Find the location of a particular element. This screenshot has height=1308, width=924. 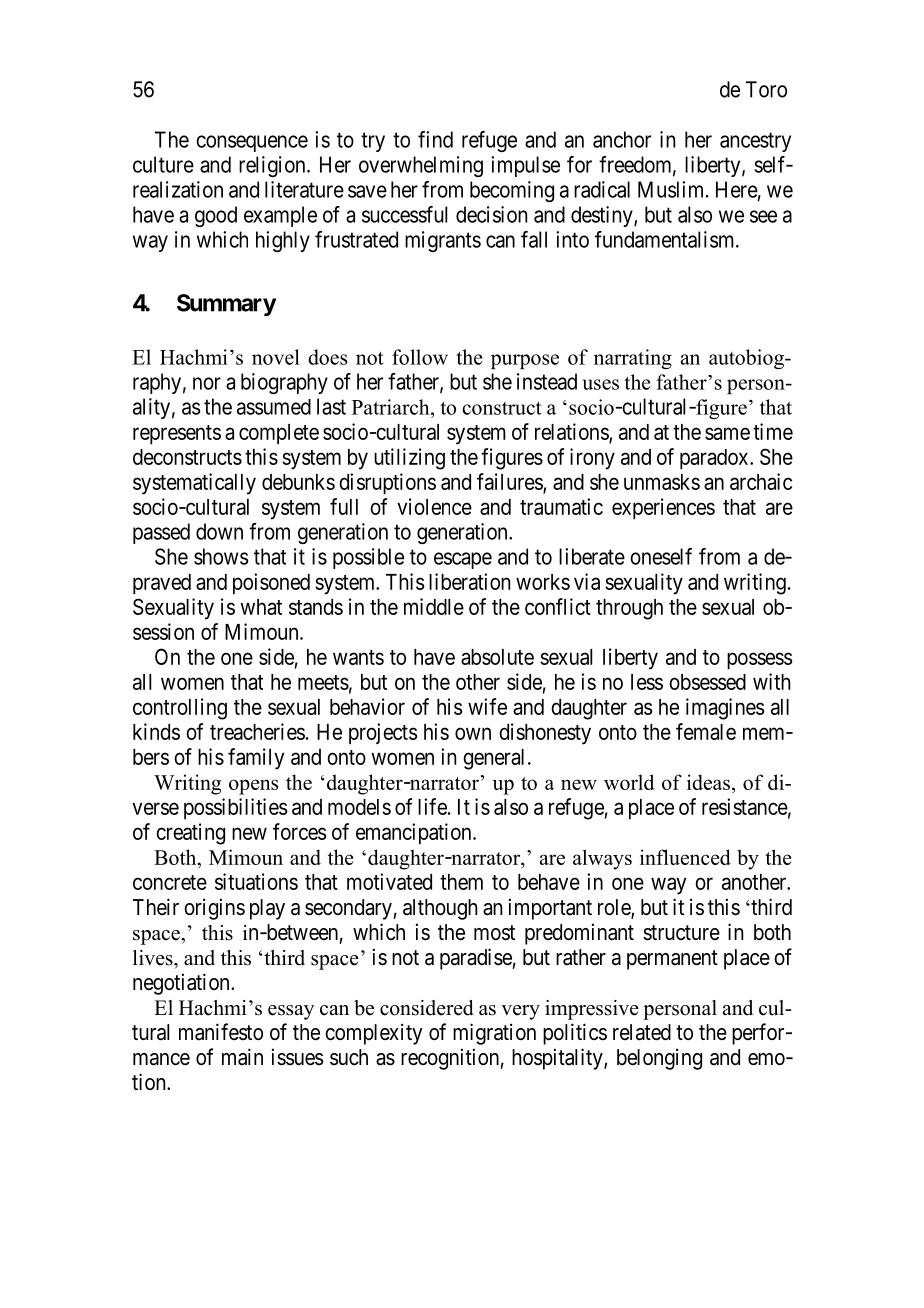

paradox is located at coordinates (715, 459).
